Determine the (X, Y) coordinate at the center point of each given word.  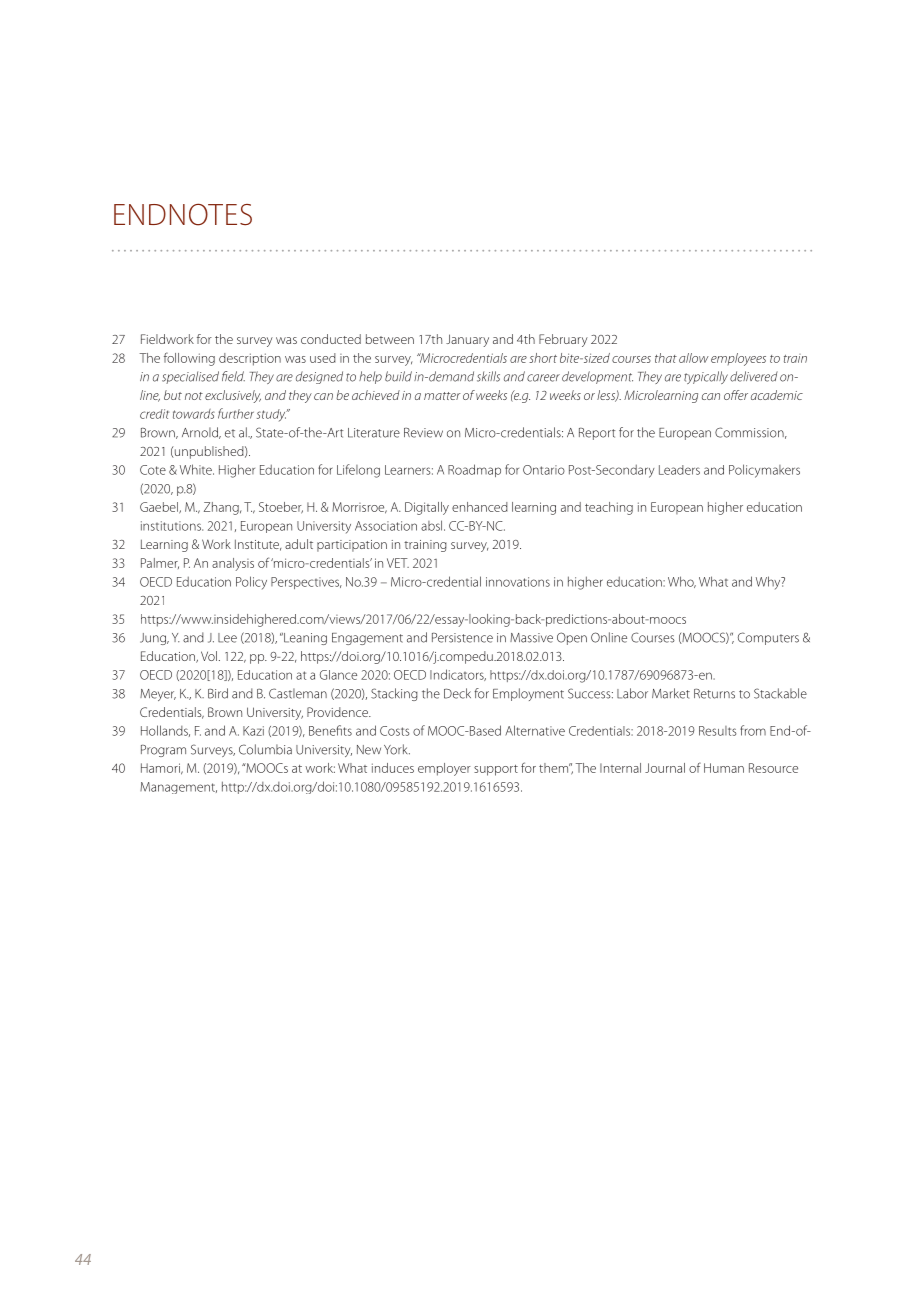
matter (442, 396)
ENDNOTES (183, 214)
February (563, 340)
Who (682, 582)
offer (736, 395)
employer (444, 769)
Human (724, 768)
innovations (518, 582)
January (467, 340)
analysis (233, 564)
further (236, 413)
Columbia (265, 749)
